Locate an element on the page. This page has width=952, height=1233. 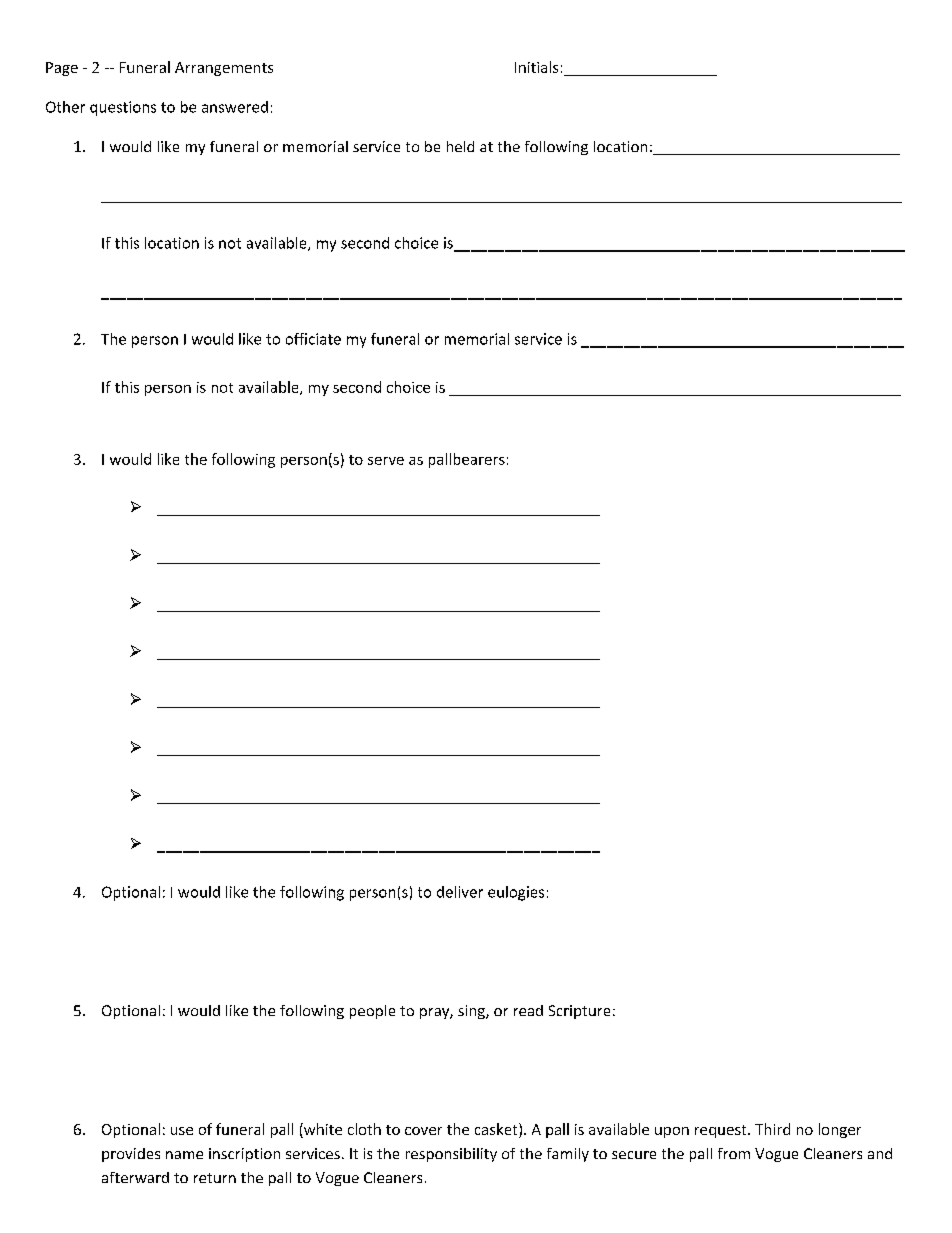
held is located at coordinates (460, 146).
